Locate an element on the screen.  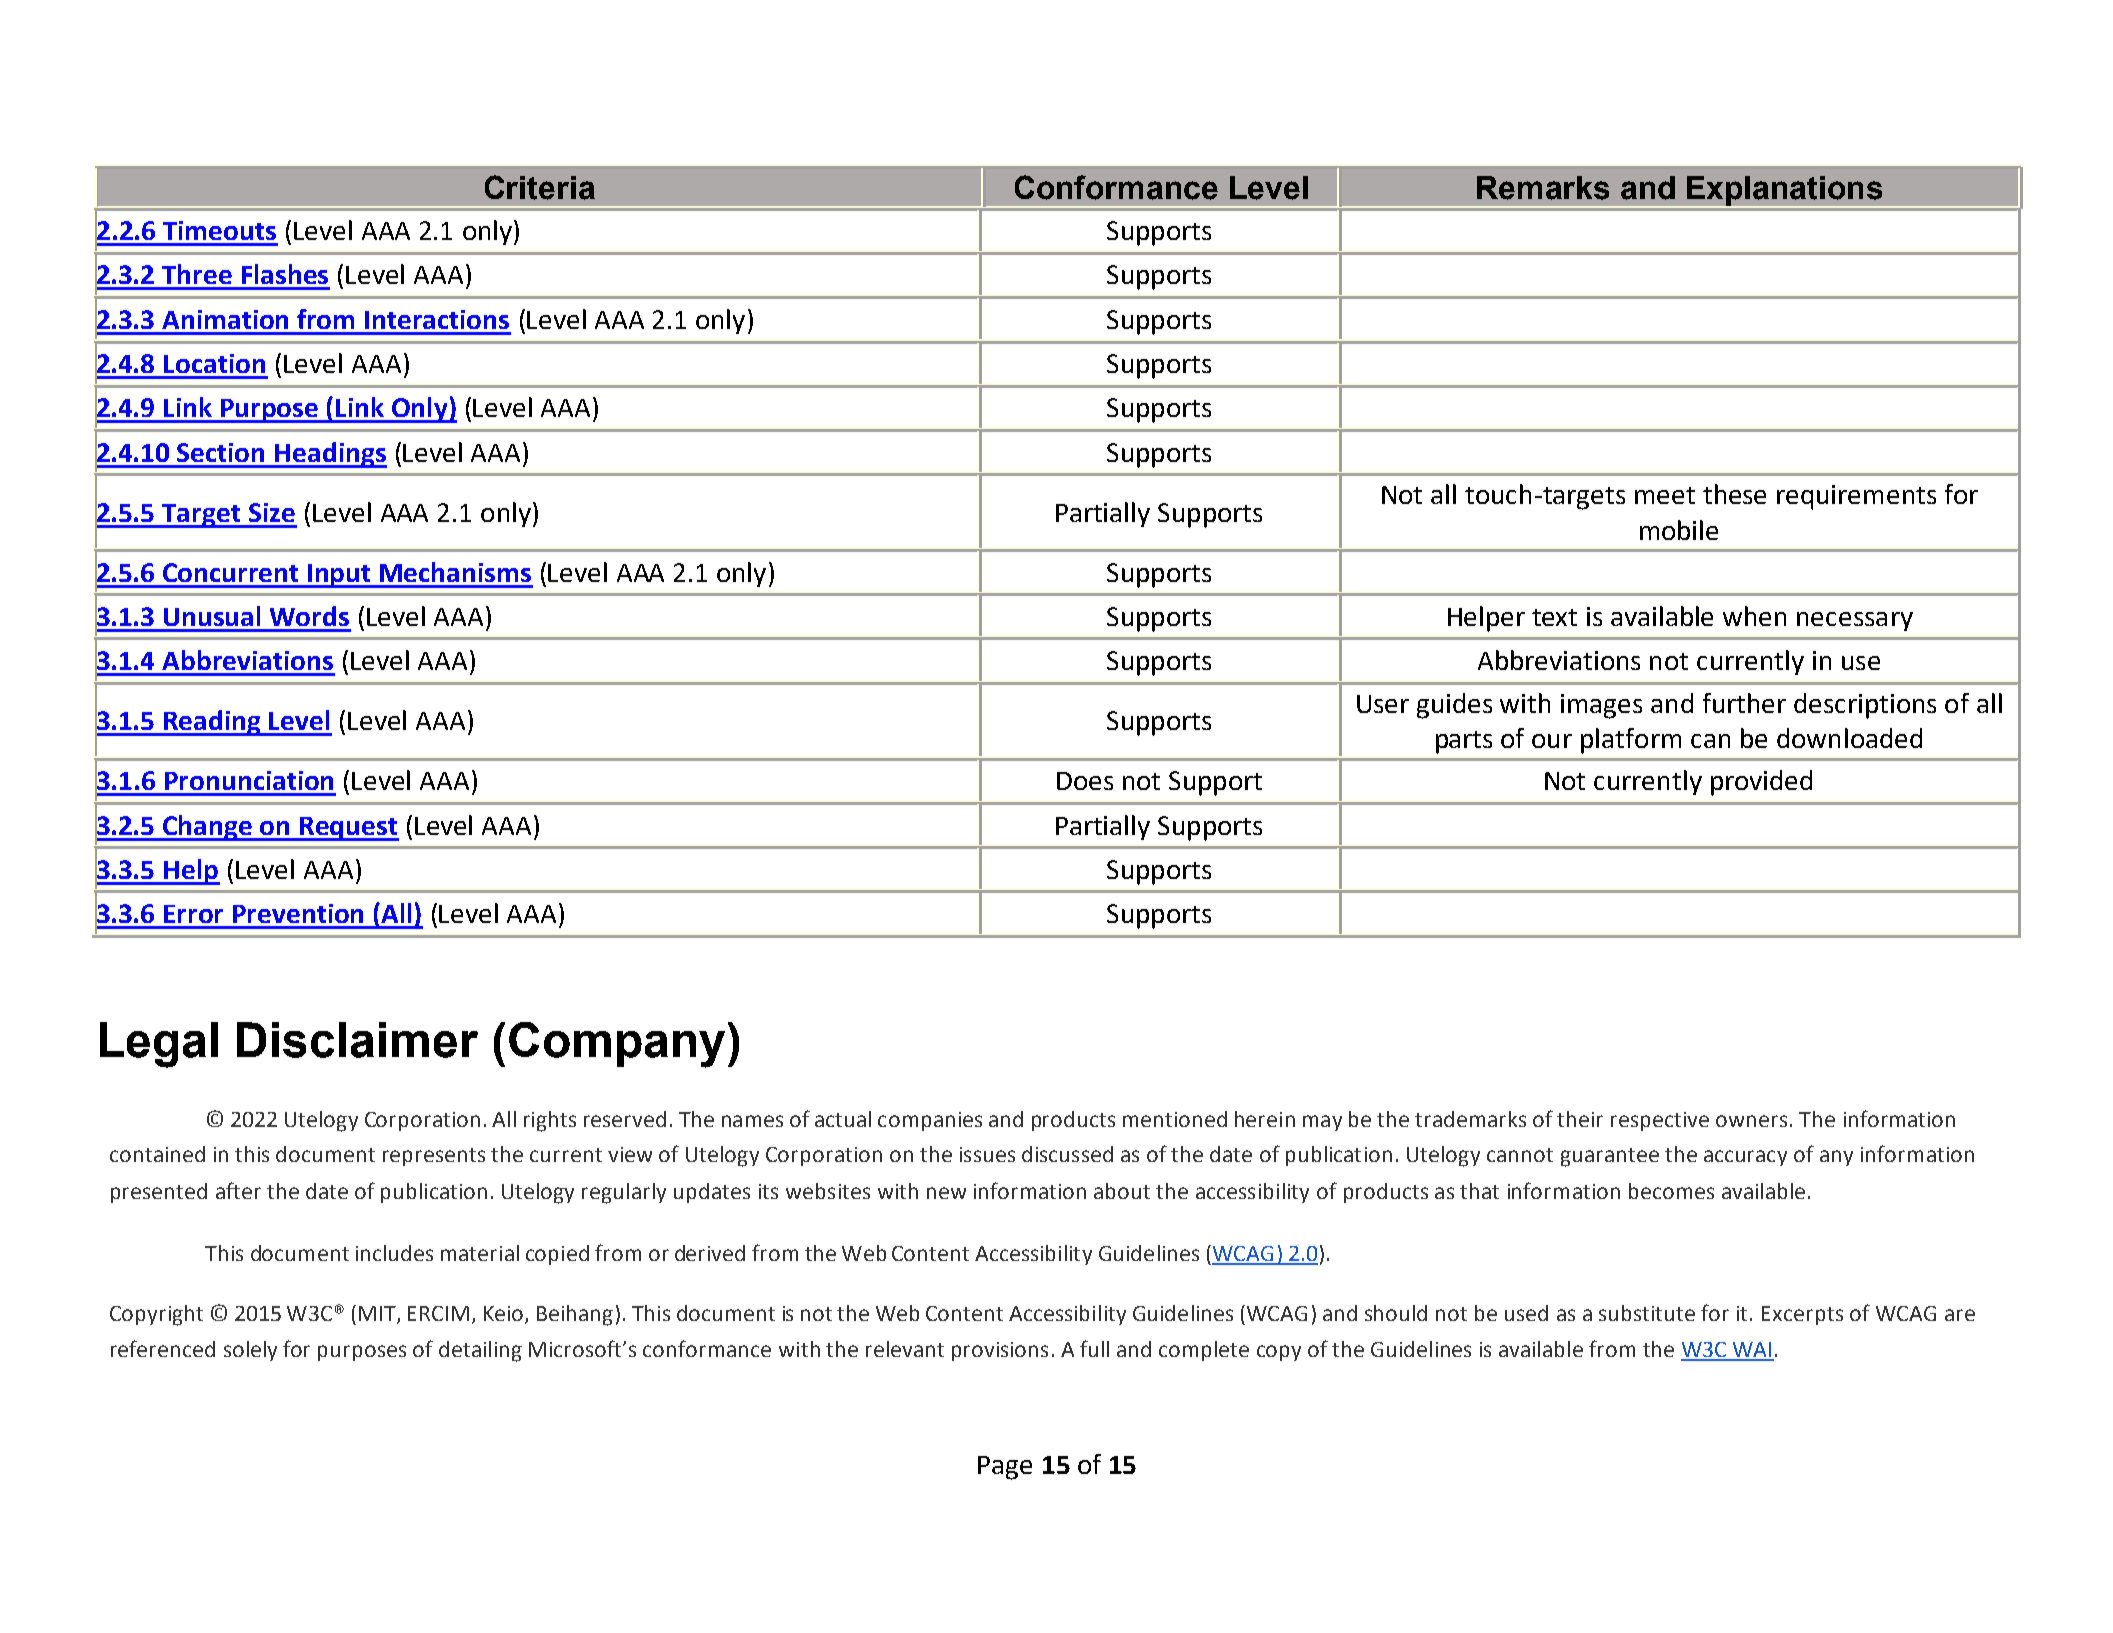
when is located at coordinates (1754, 616).
